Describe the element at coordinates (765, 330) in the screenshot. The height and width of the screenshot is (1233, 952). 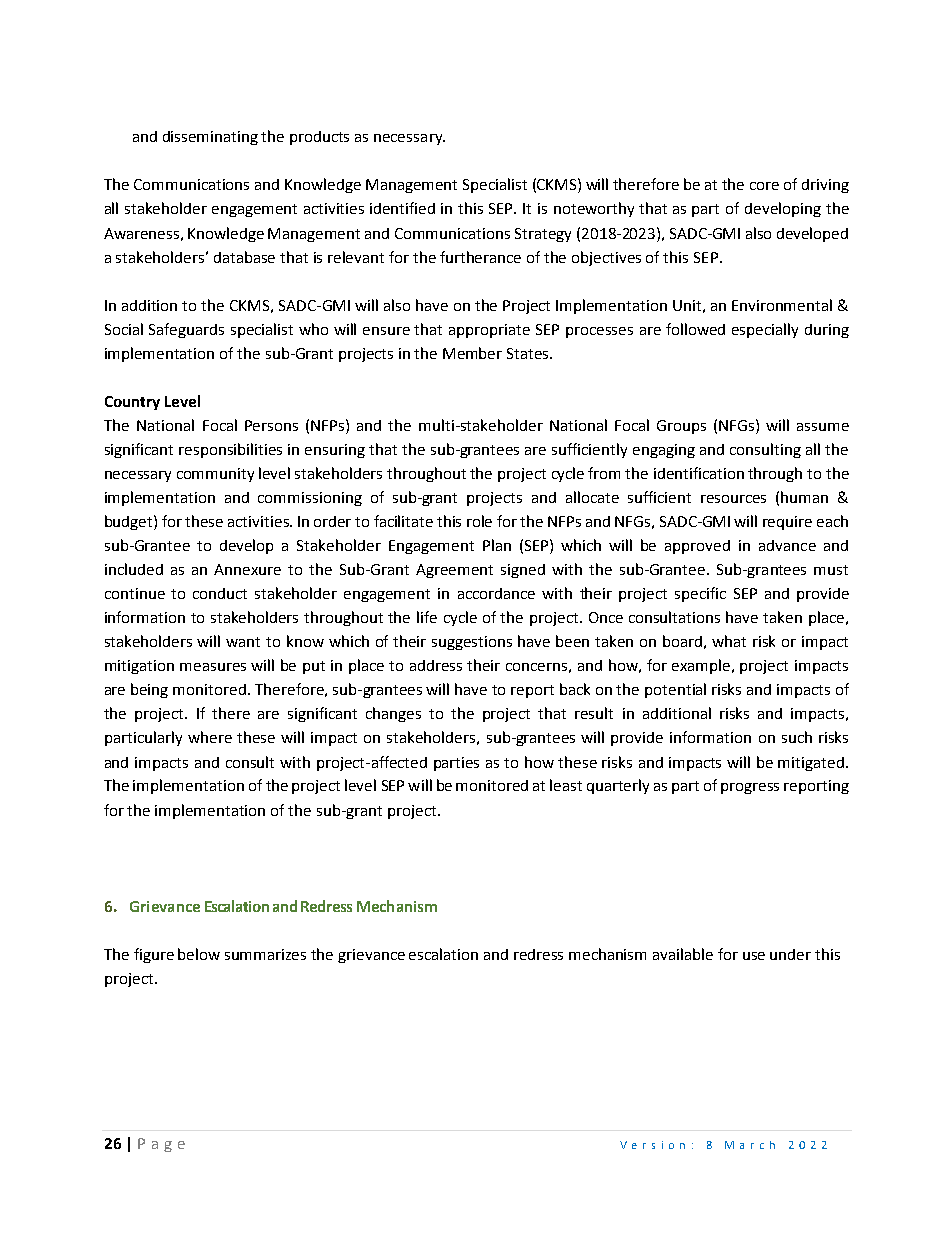
I see `especially` at that location.
